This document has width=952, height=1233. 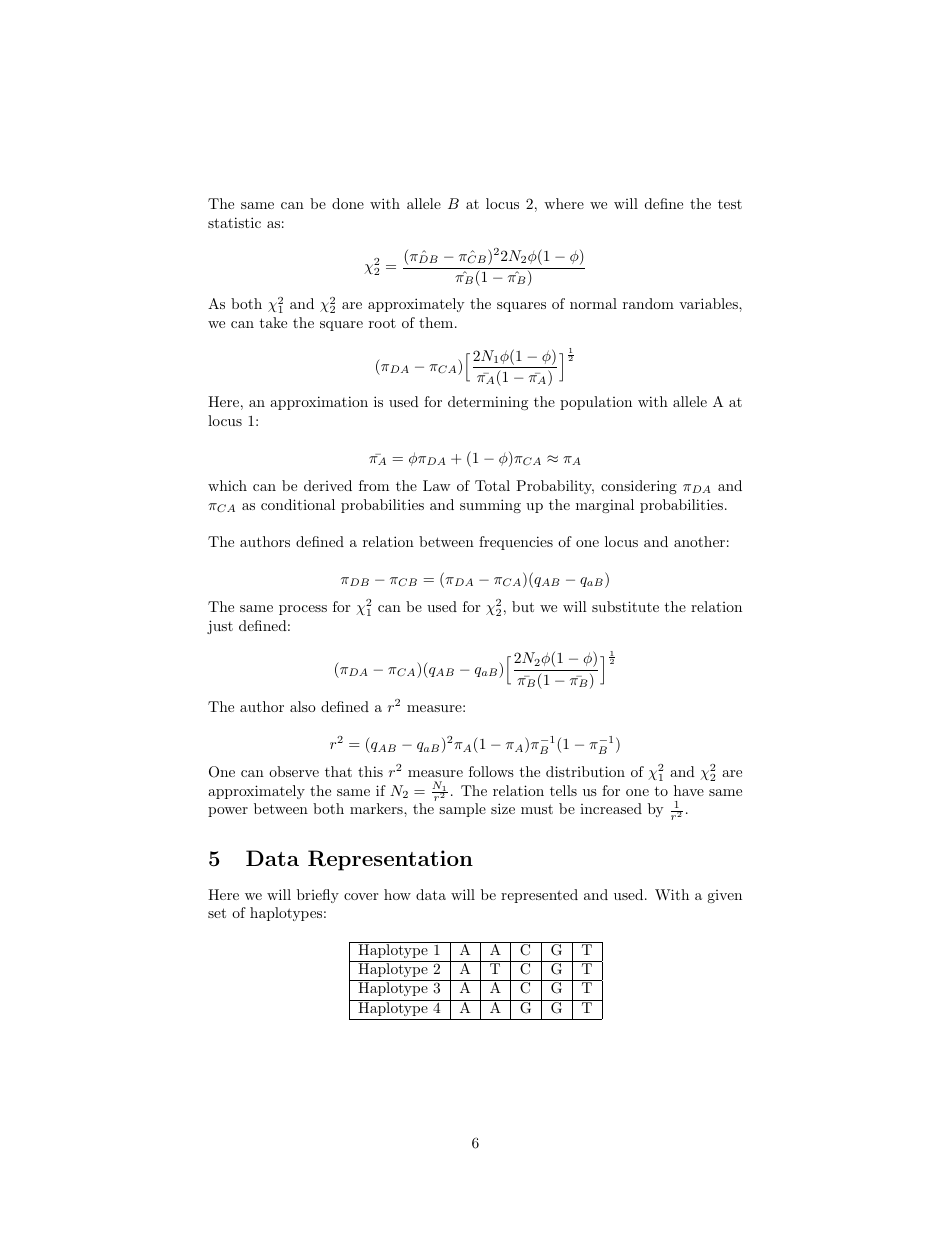 I want to click on statistic, so click(x=234, y=222).
